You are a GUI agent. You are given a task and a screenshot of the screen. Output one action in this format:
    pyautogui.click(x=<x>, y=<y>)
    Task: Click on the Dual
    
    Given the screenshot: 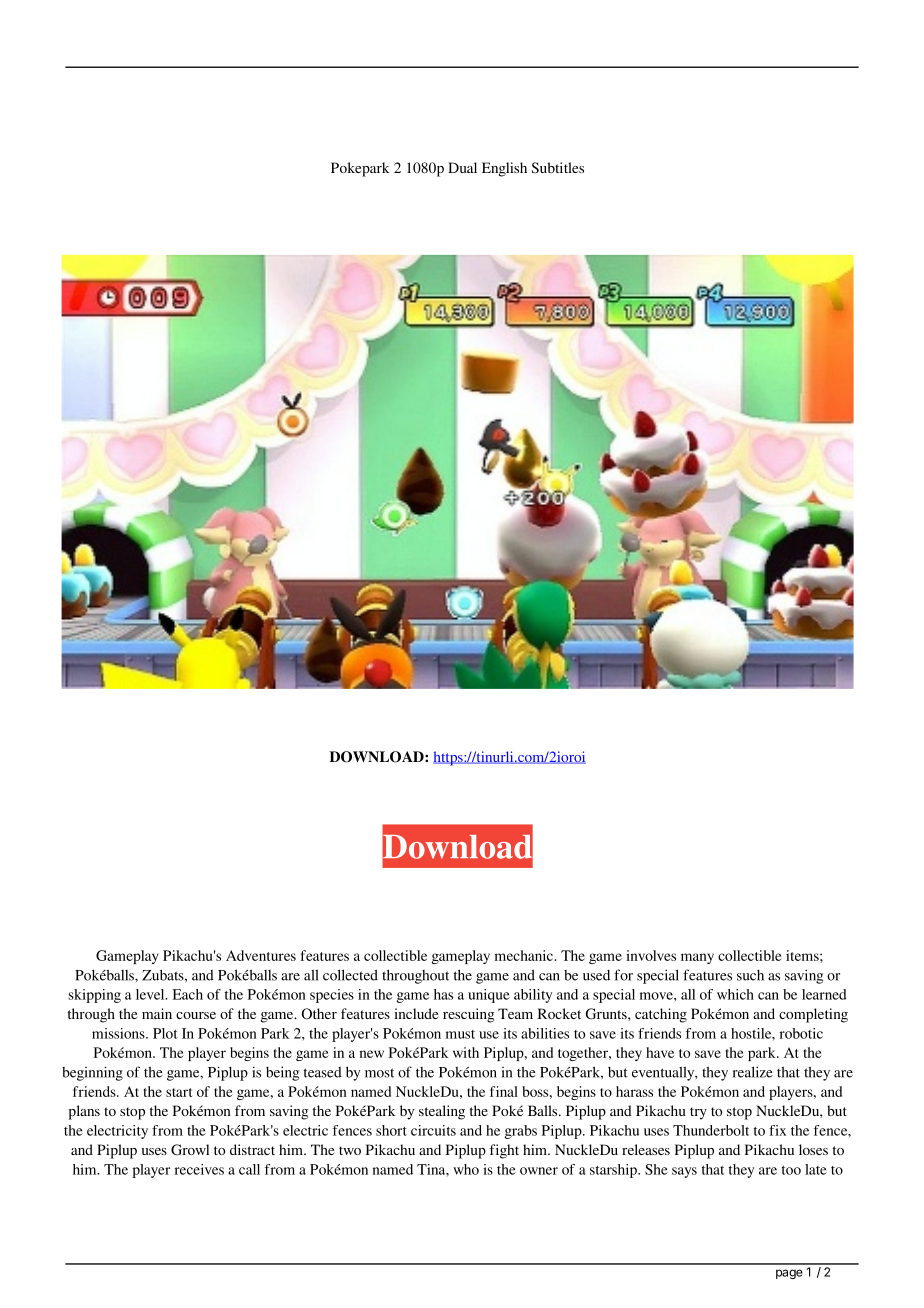 What is the action you would take?
    pyautogui.click(x=462, y=167)
